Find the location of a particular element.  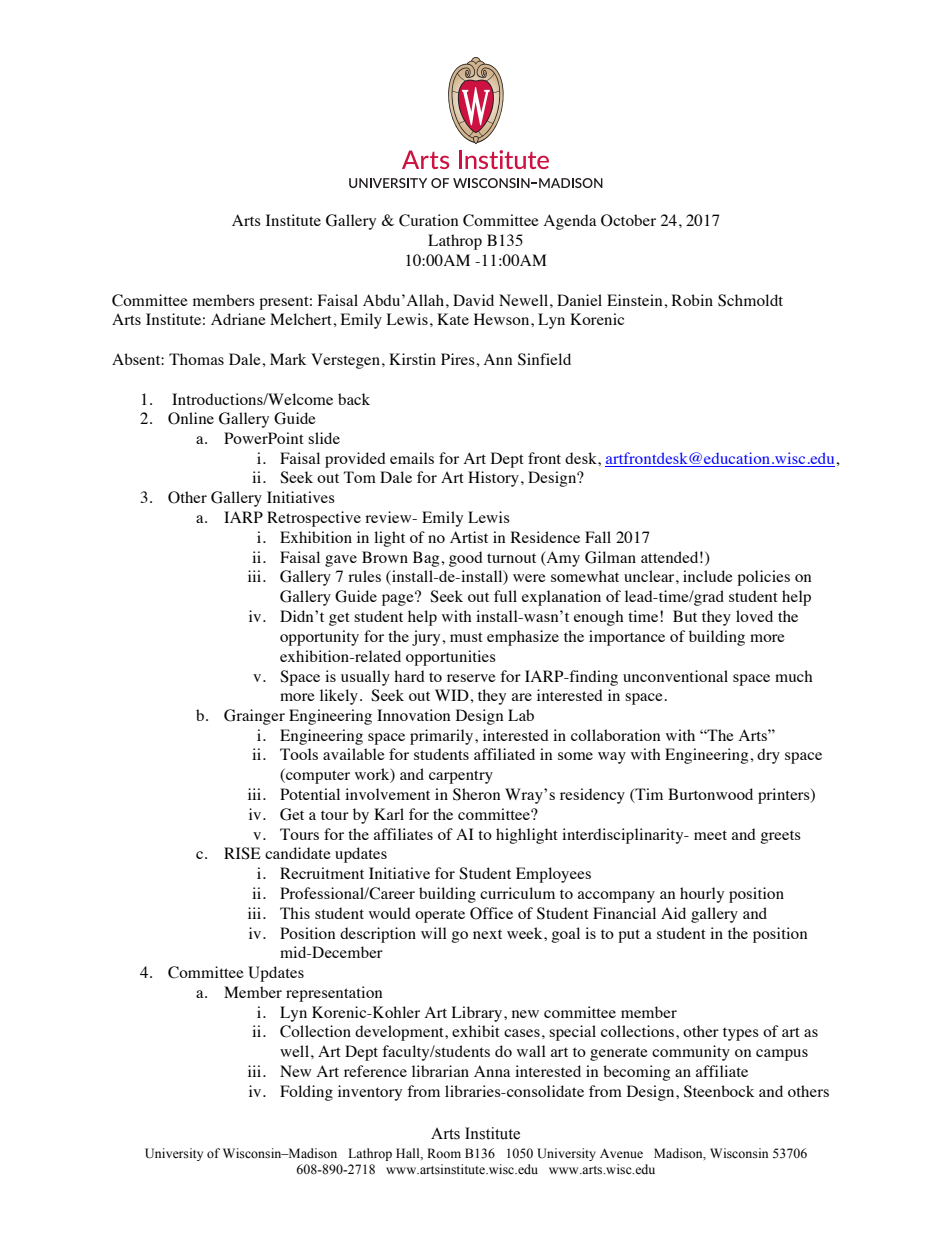

This is located at coordinates (295, 913).
